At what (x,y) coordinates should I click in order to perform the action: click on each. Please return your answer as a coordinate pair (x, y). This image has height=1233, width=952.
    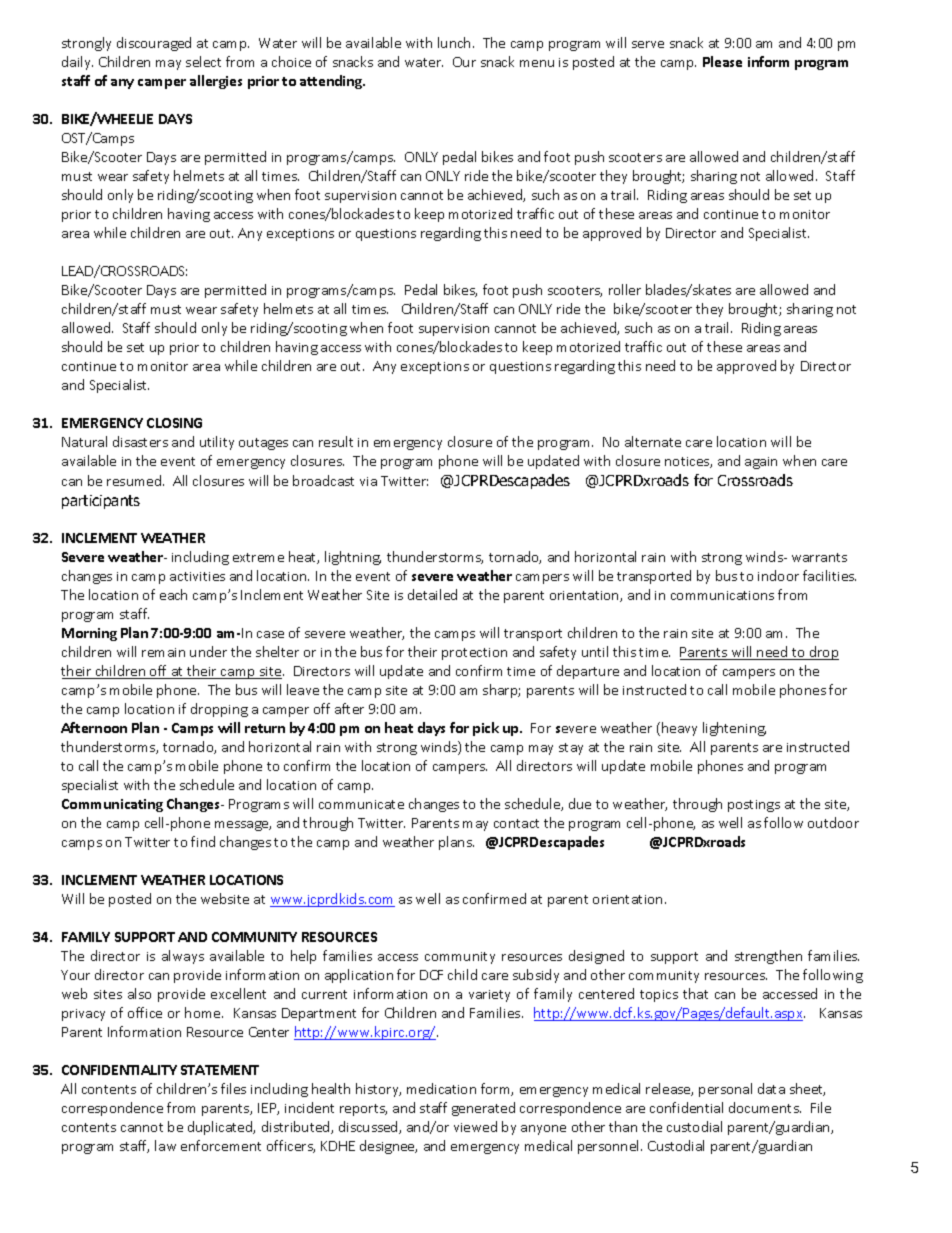
    Looking at the image, I should click on (173, 594).
